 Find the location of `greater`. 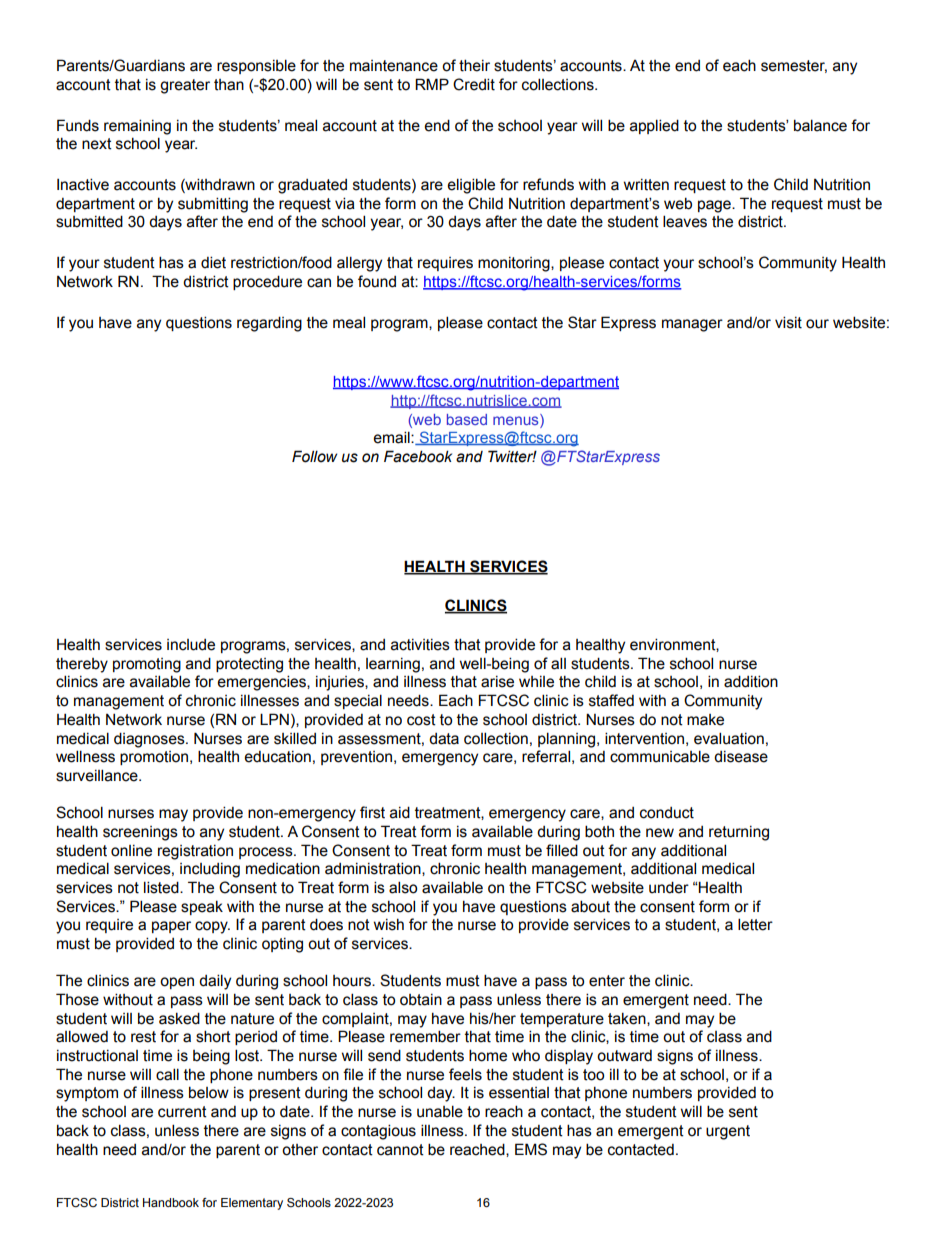

greater is located at coordinates (185, 86).
